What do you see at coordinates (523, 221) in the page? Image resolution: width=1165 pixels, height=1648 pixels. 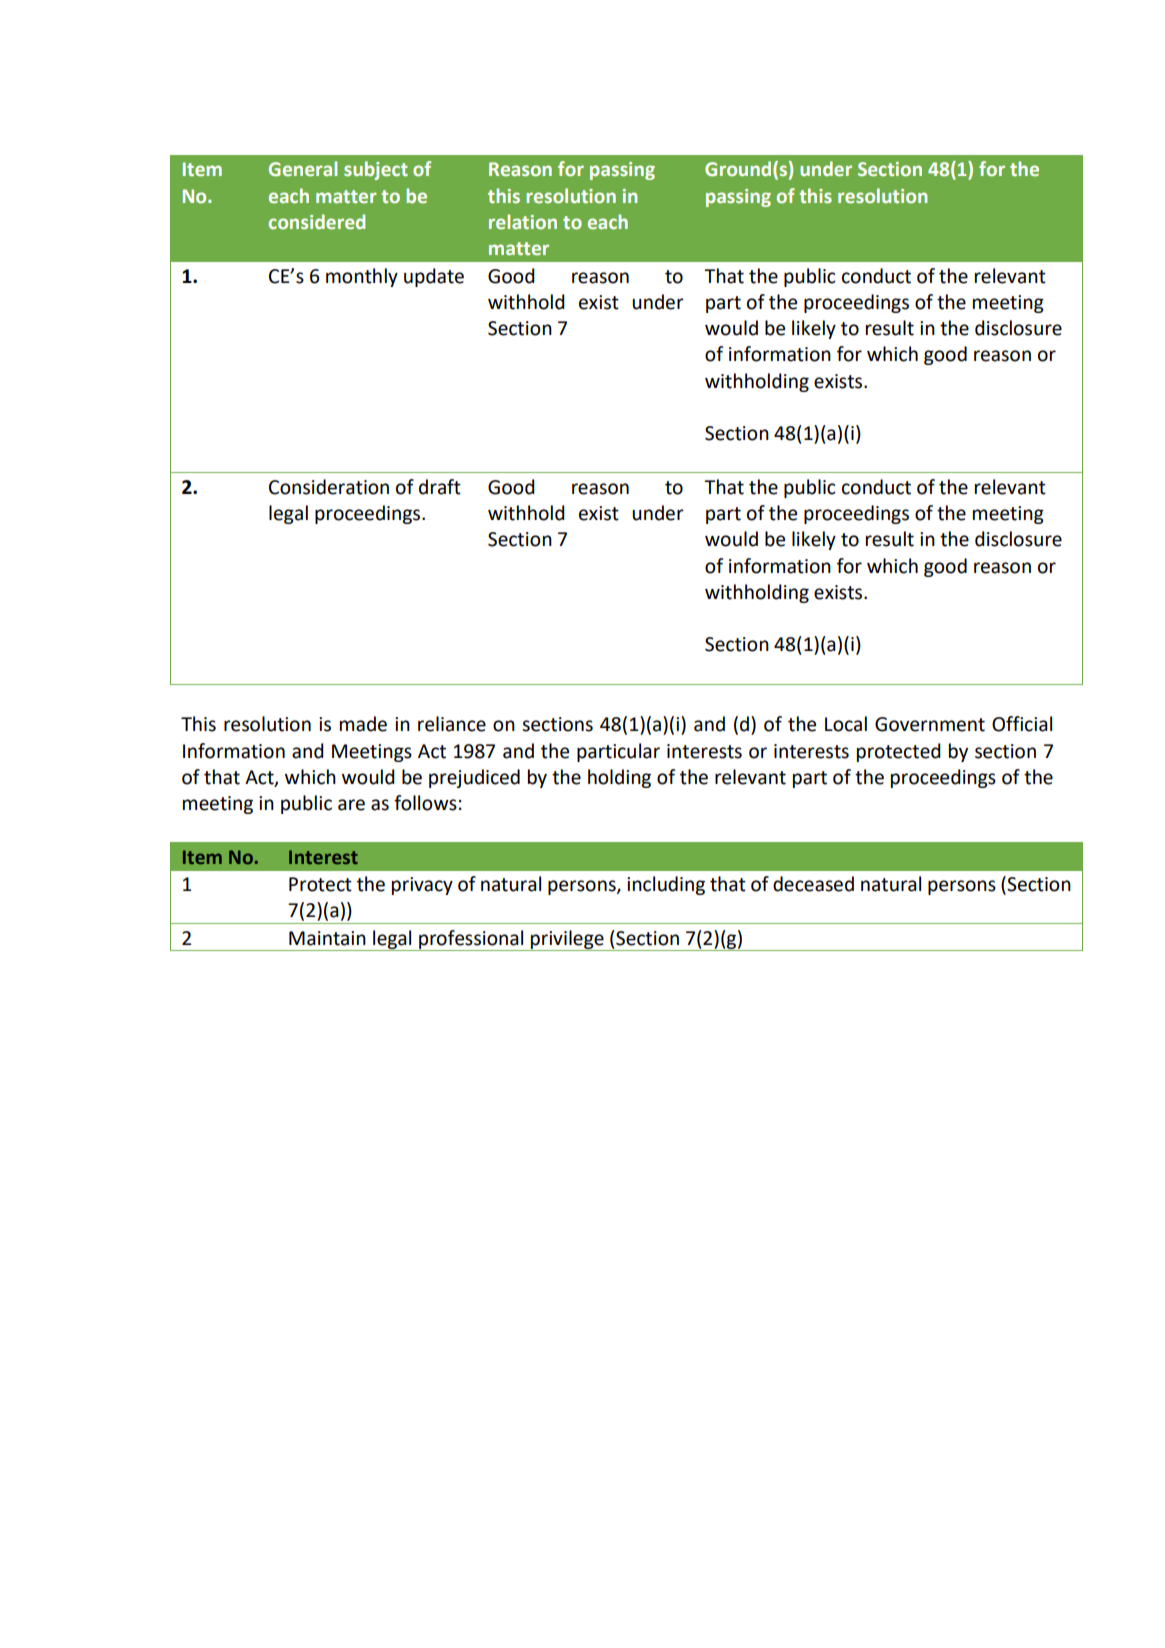 I see `relation` at bounding box center [523, 221].
